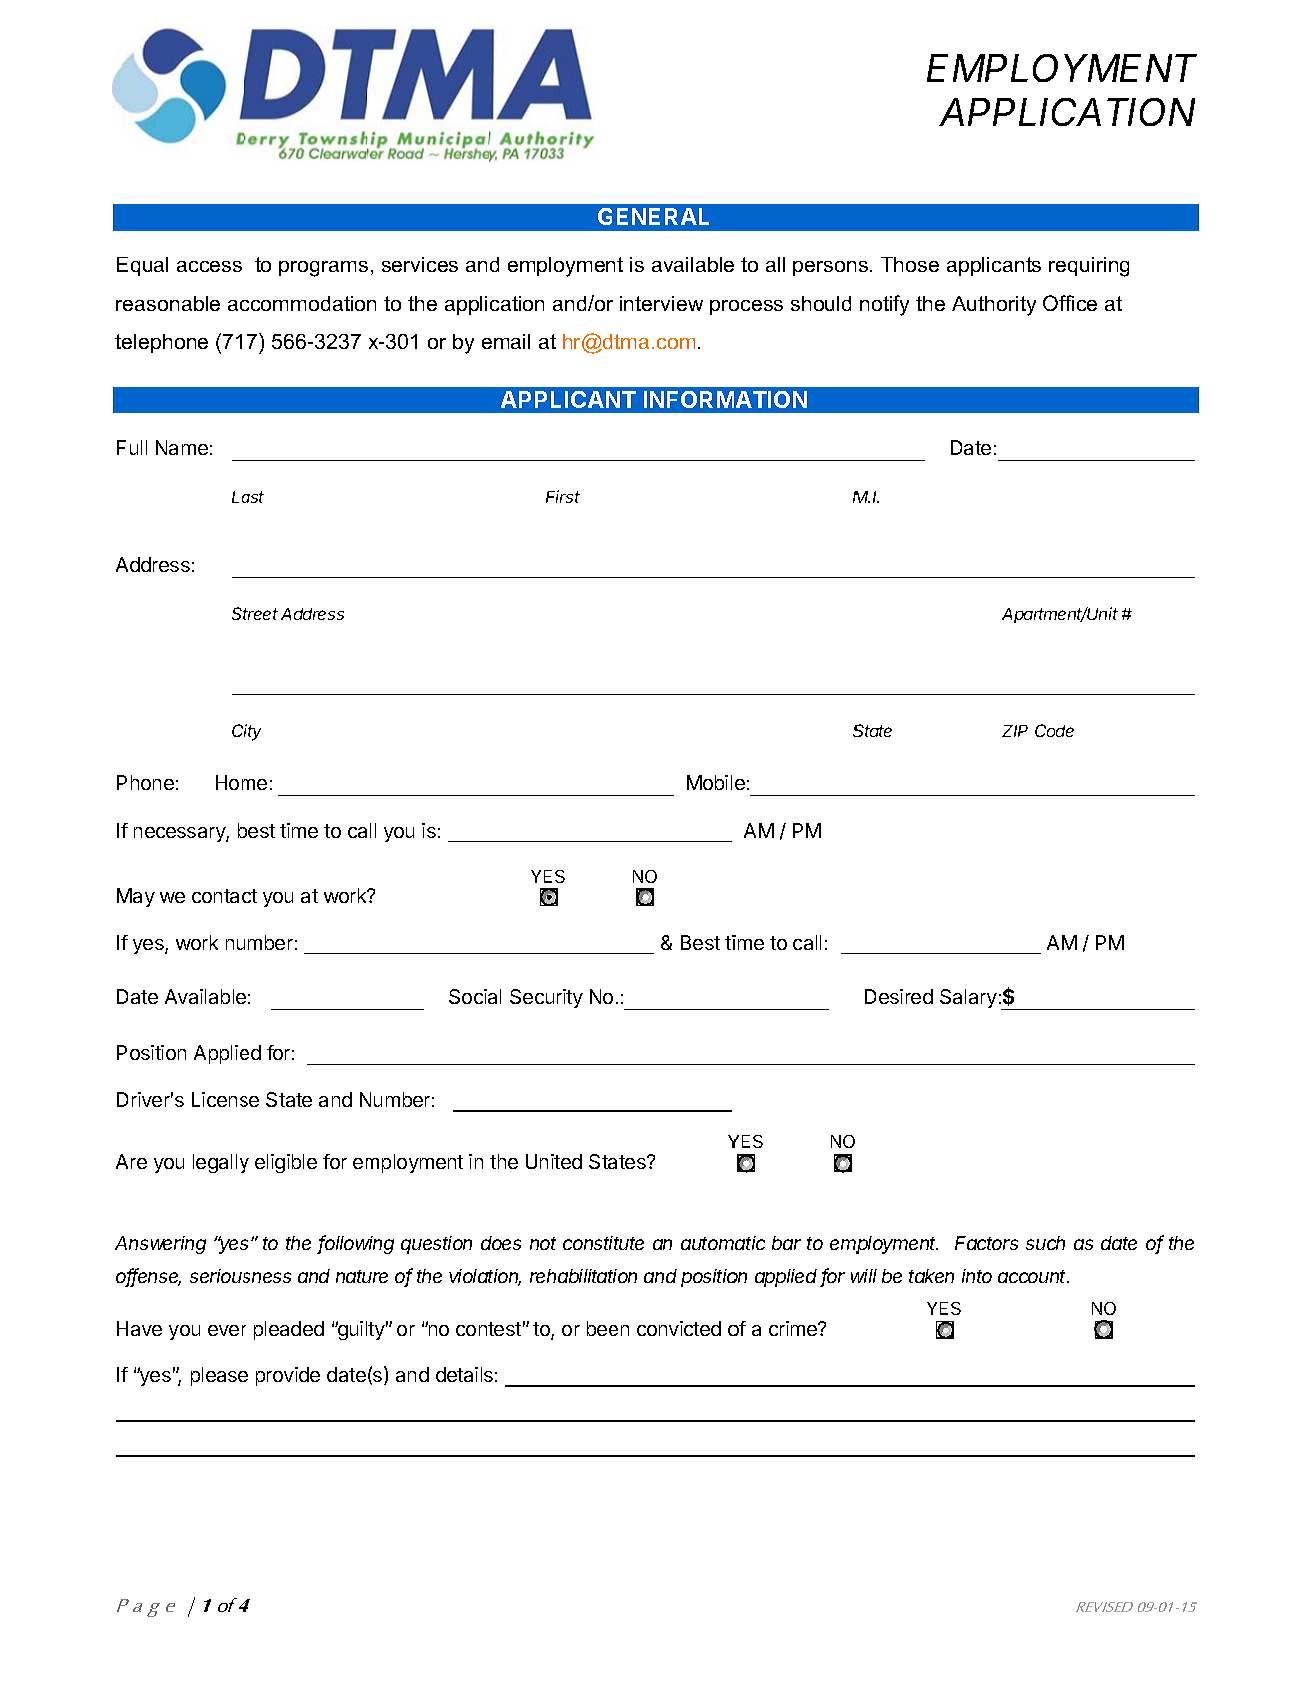 The width and height of the screenshot is (1310, 1695). What do you see at coordinates (661, 303) in the screenshot?
I see `interview` at bounding box center [661, 303].
